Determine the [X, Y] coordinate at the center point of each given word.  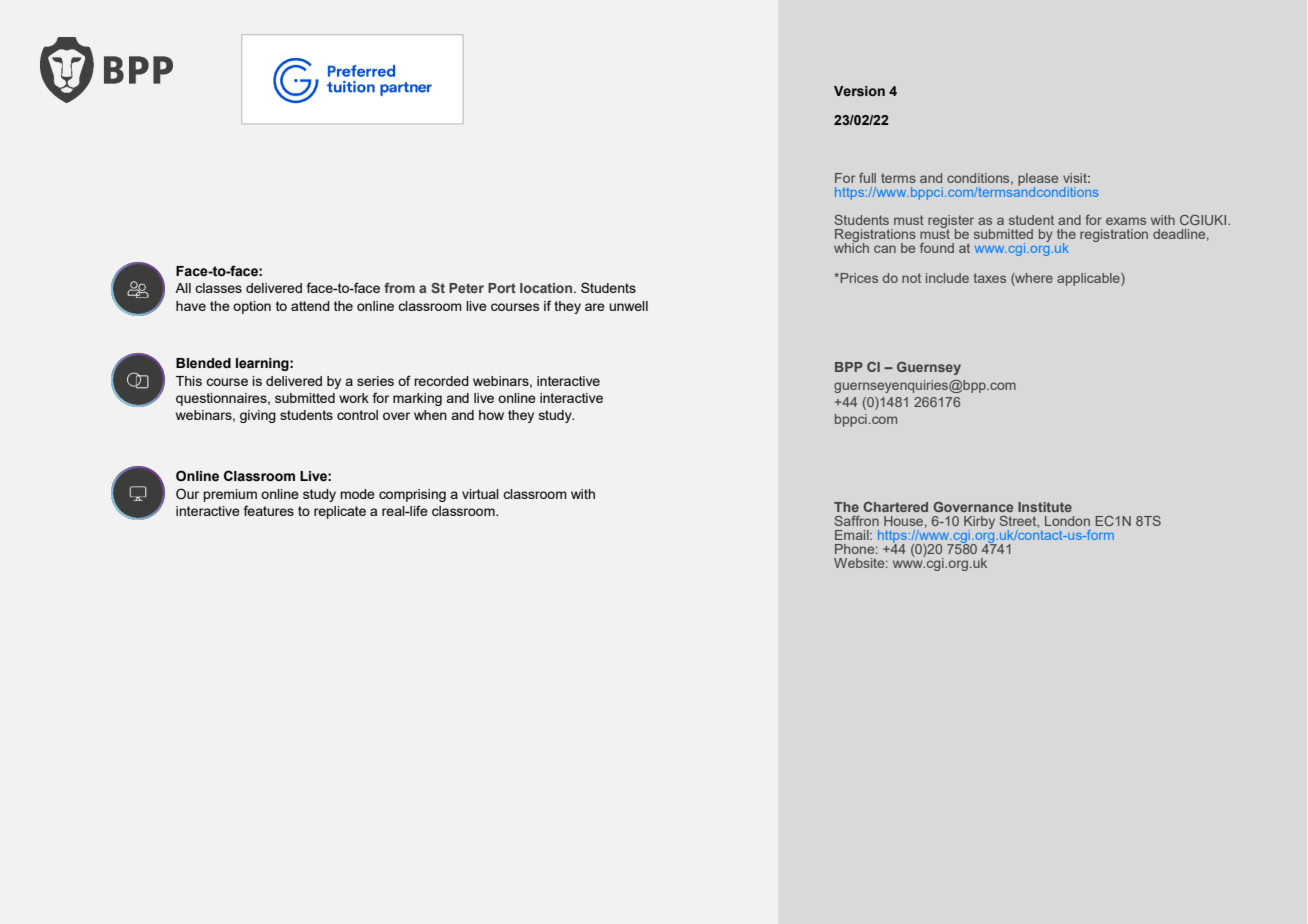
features [269, 510]
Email [853, 535]
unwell [628, 306]
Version [859, 91]
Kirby [979, 523]
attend [310, 306]
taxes [990, 278]
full [867, 178]
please [1038, 181]
